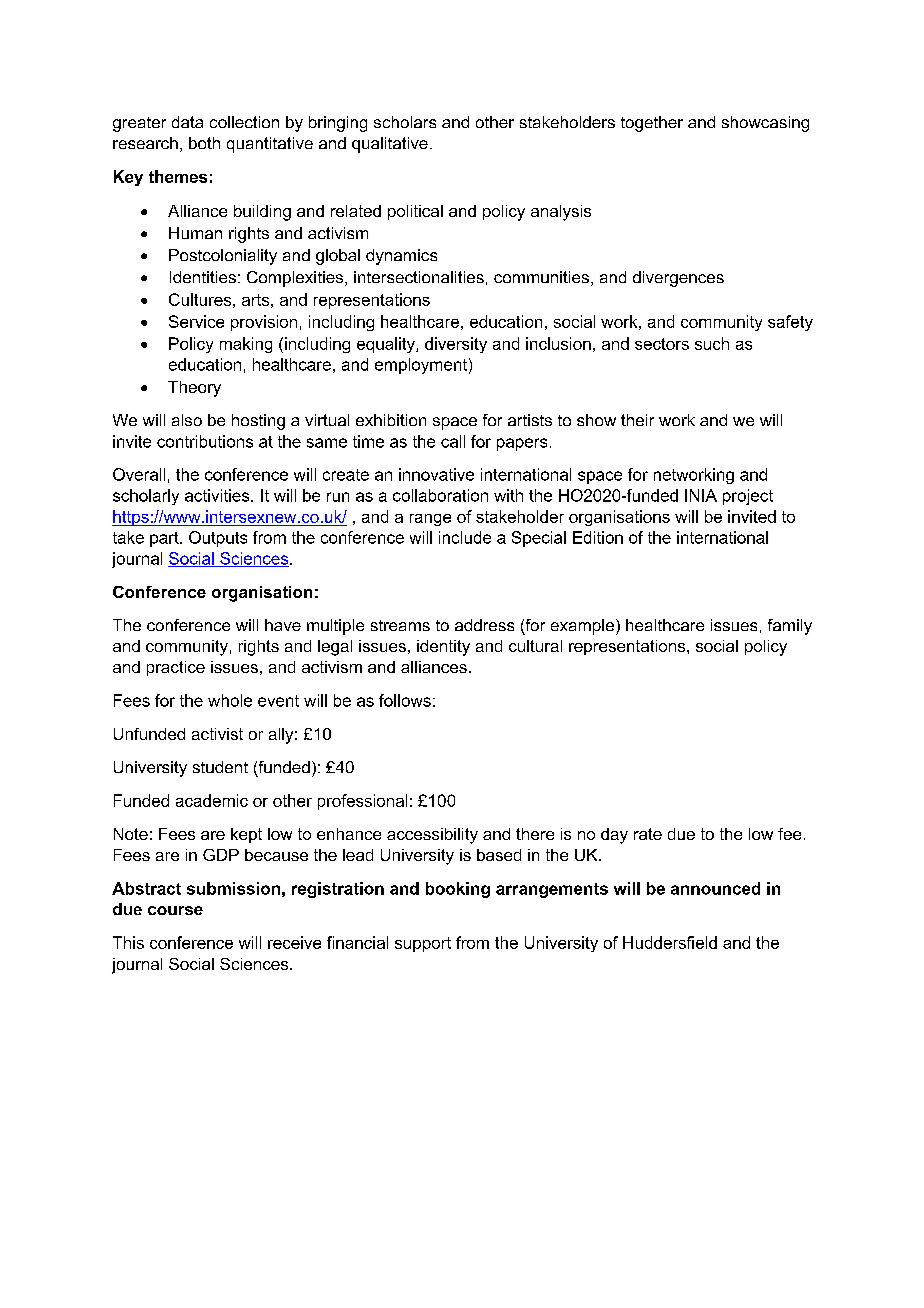  I want to click on Service, so click(196, 321).
